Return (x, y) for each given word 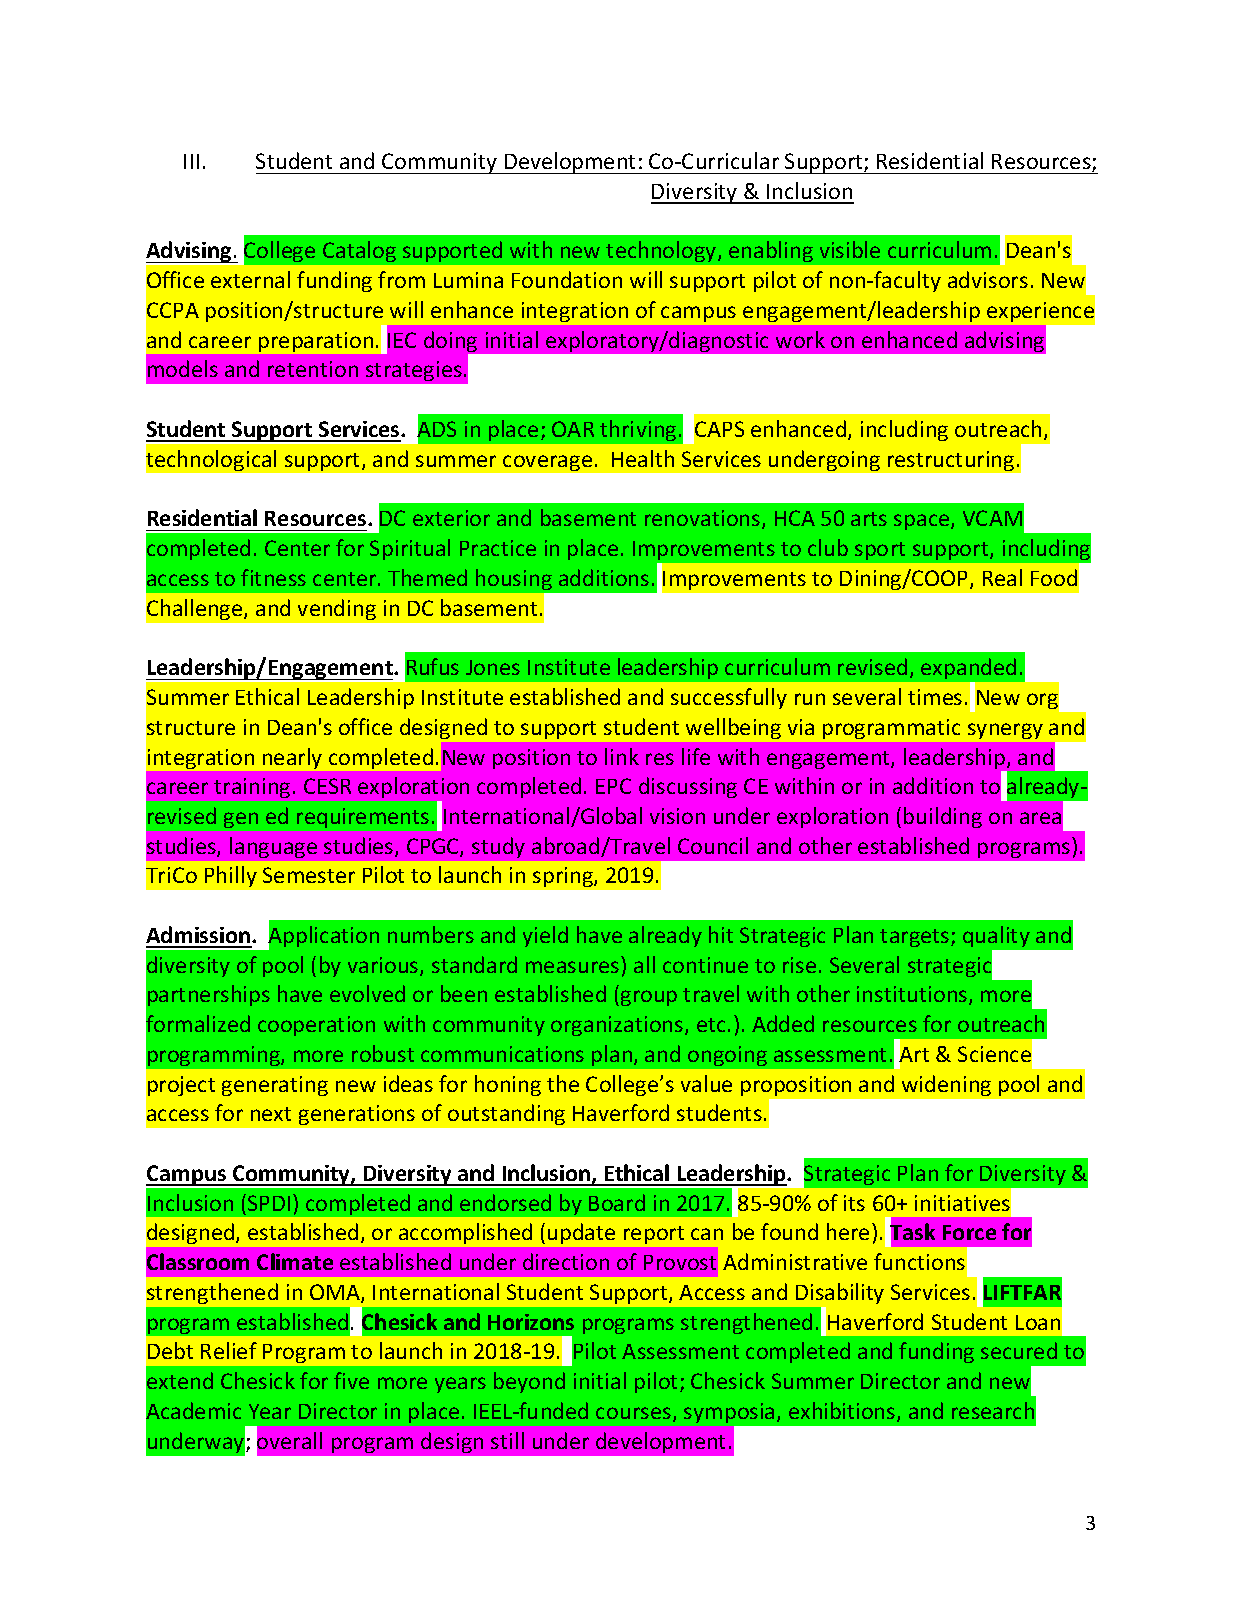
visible (850, 249)
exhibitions (843, 1412)
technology (662, 251)
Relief (229, 1350)
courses (635, 1414)
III (191, 161)
